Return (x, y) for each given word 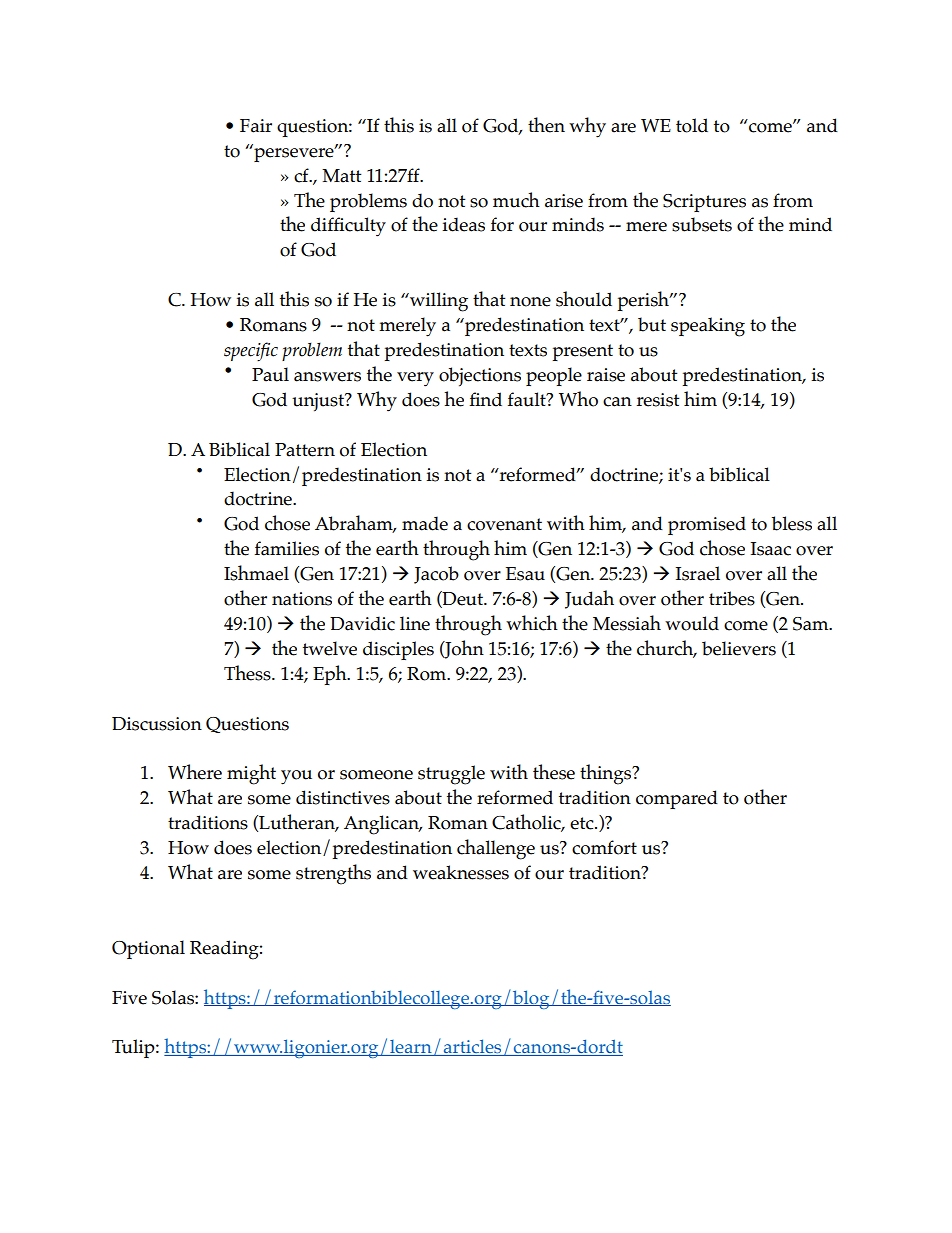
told (692, 125)
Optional (148, 949)
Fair (256, 126)
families (287, 548)
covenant (504, 524)
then (546, 125)
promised (707, 525)
